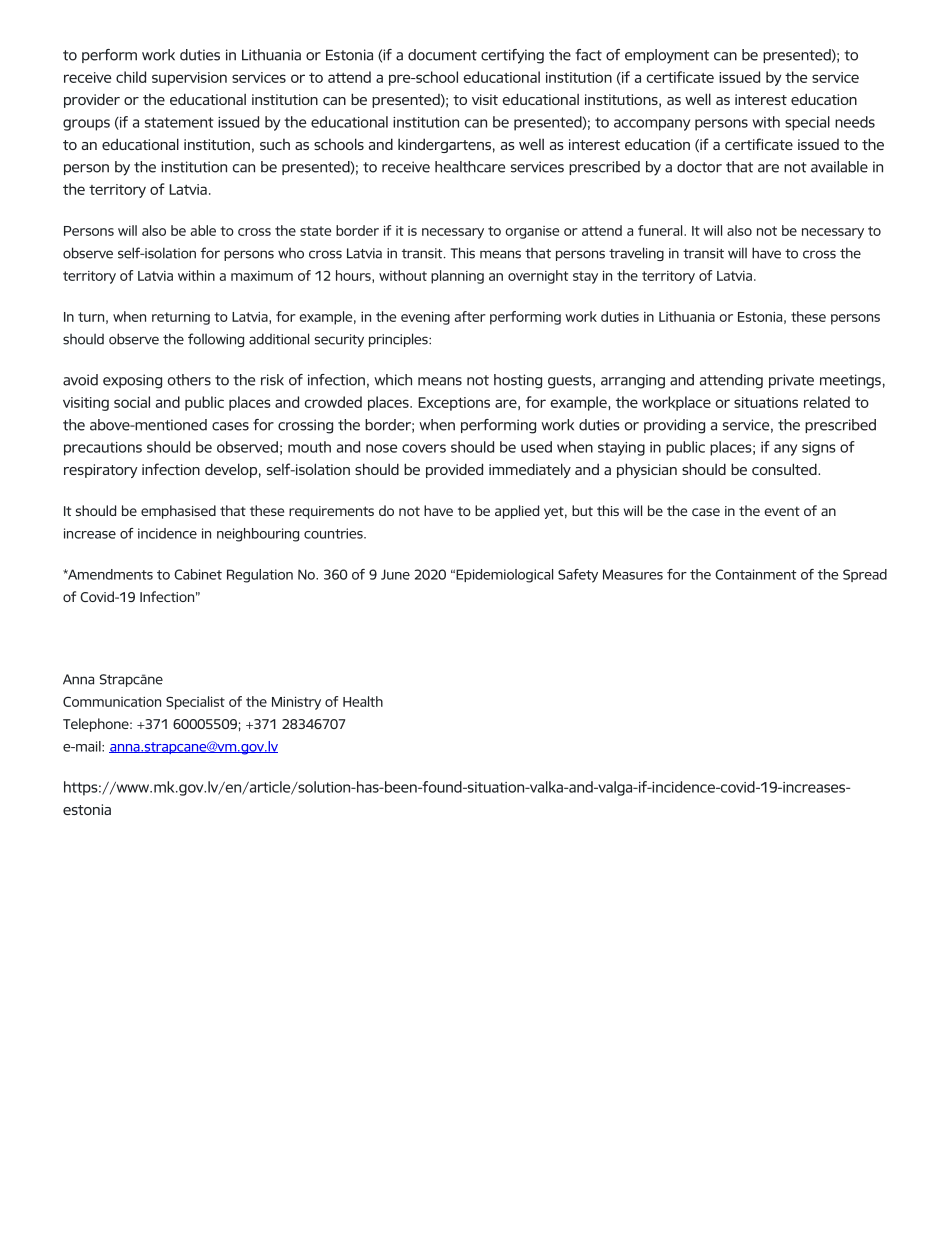 This screenshot has width=952, height=1233. What do you see at coordinates (667, 56) in the screenshot?
I see `employment` at bounding box center [667, 56].
